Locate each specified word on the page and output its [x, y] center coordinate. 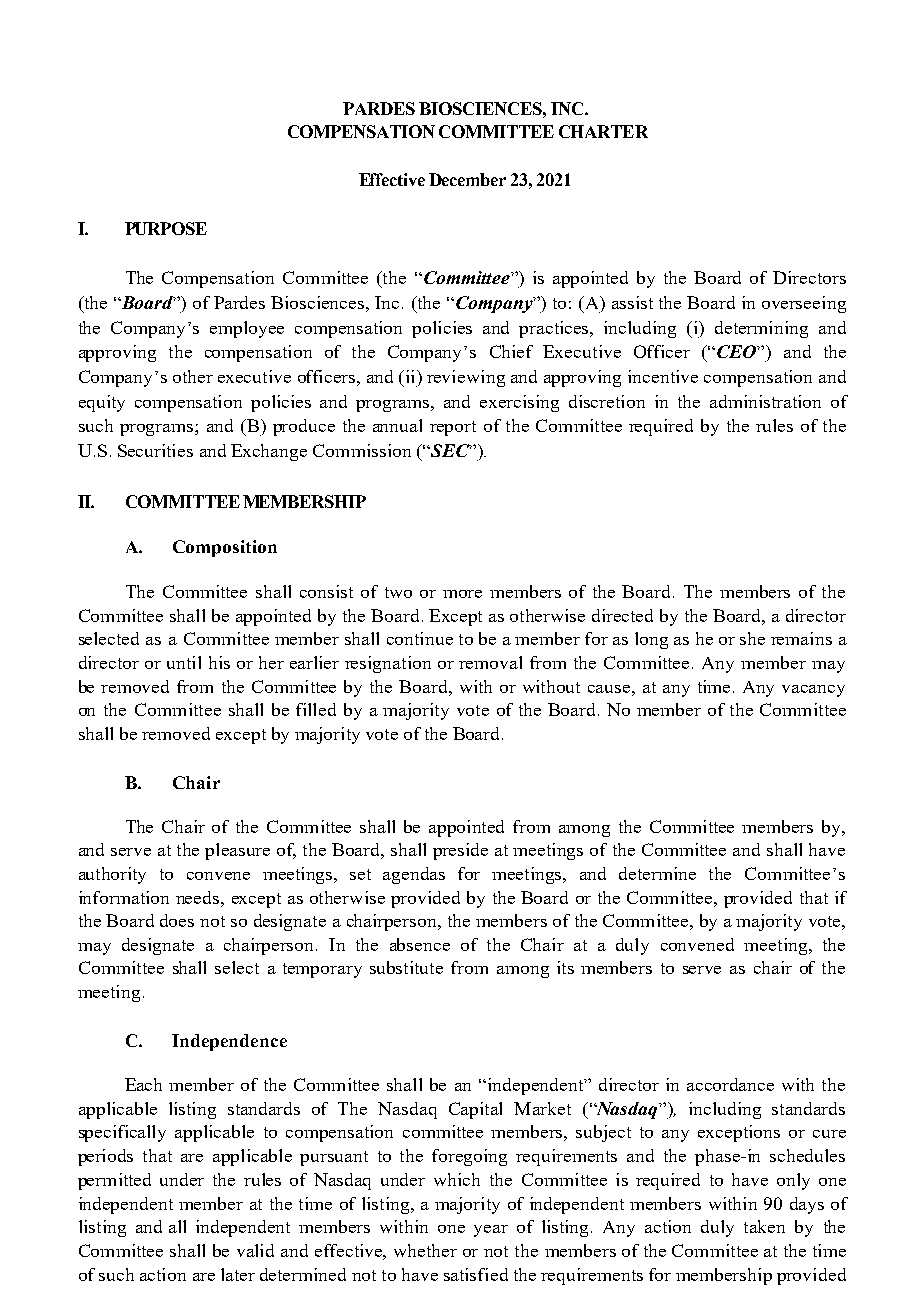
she [752, 638]
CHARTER [603, 131]
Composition [225, 548]
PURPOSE [166, 228]
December [467, 179]
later [238, 1274]
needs [199, 897]
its [565, 967]
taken [764, 1226]
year [491, 1231]
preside [460, 851]
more [462, 594]
